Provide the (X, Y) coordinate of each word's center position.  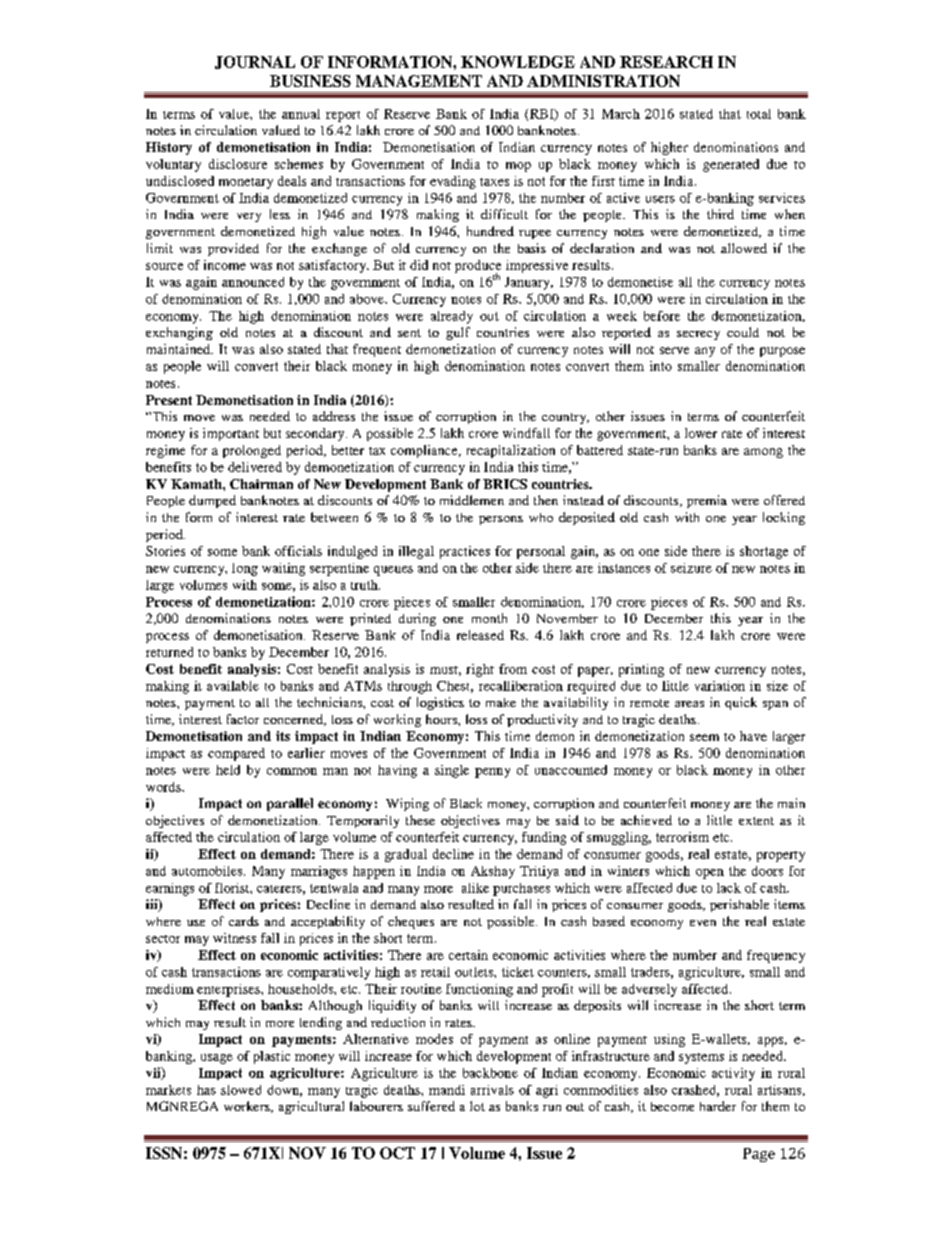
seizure (691, 568)
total (759, 114)
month (489, 618)
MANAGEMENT (419, 81)
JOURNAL (255, 62)
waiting (283, 569)
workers (248, 1107)
